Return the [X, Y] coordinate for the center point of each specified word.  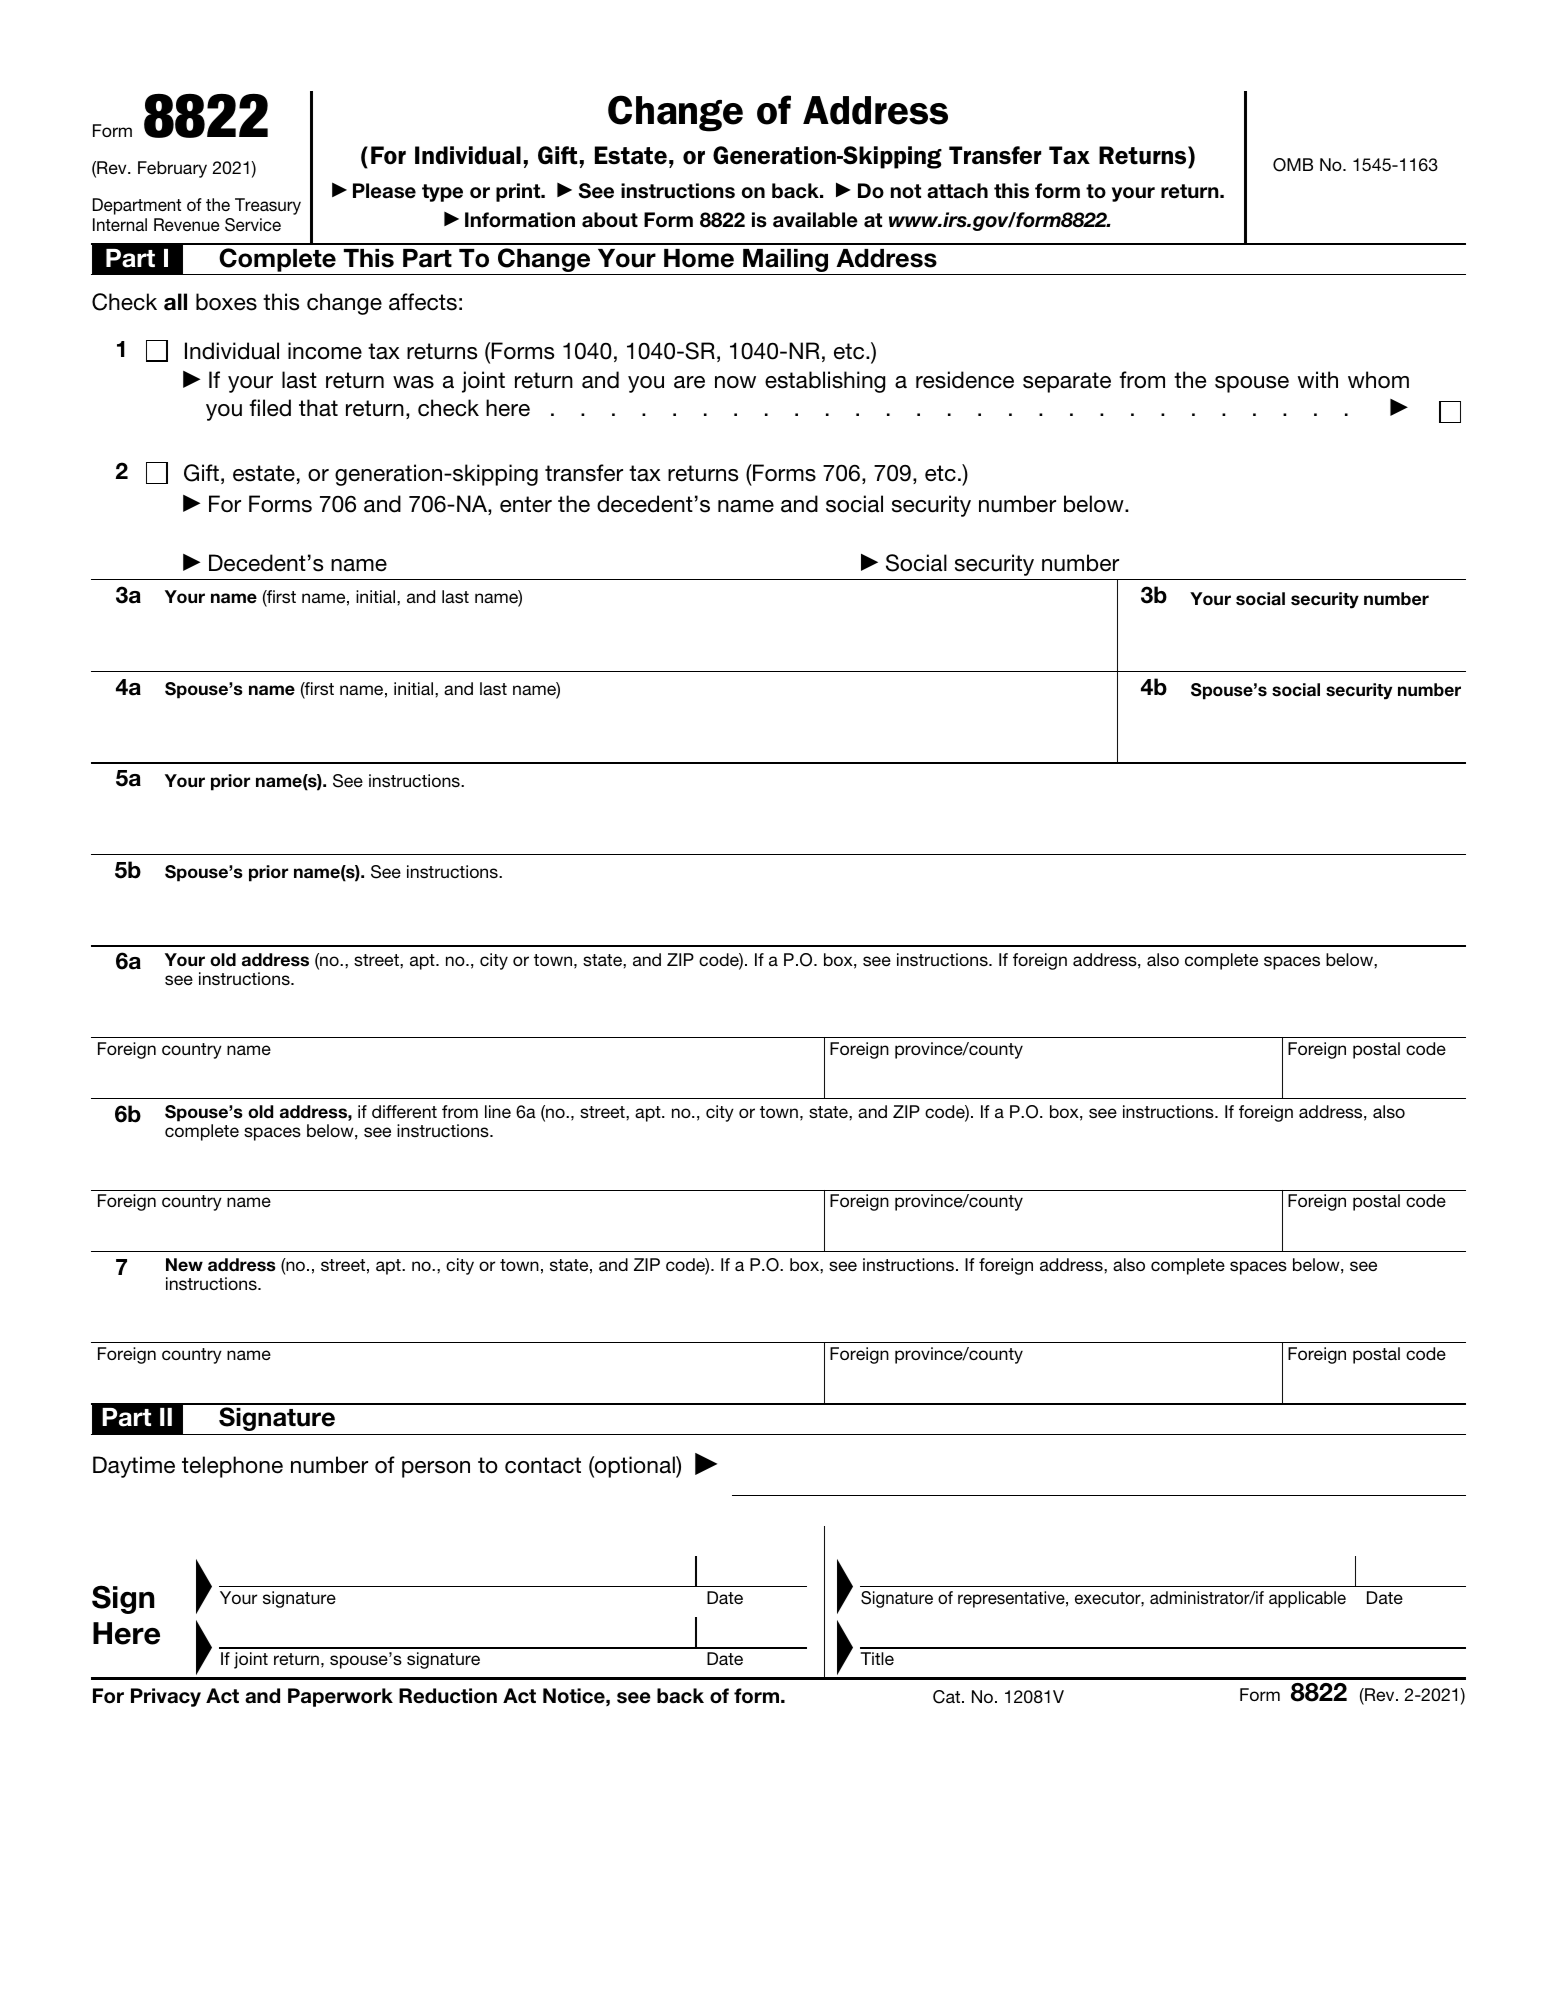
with [1318, 379]
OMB [1293, 165]
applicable [1307, 1599]
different [404, 1111]
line [498, 1111]
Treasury [268, 206]
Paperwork [340, 1697]
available [815, 220]
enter [526, 504]
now [735, 382]
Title [877, 1658]
